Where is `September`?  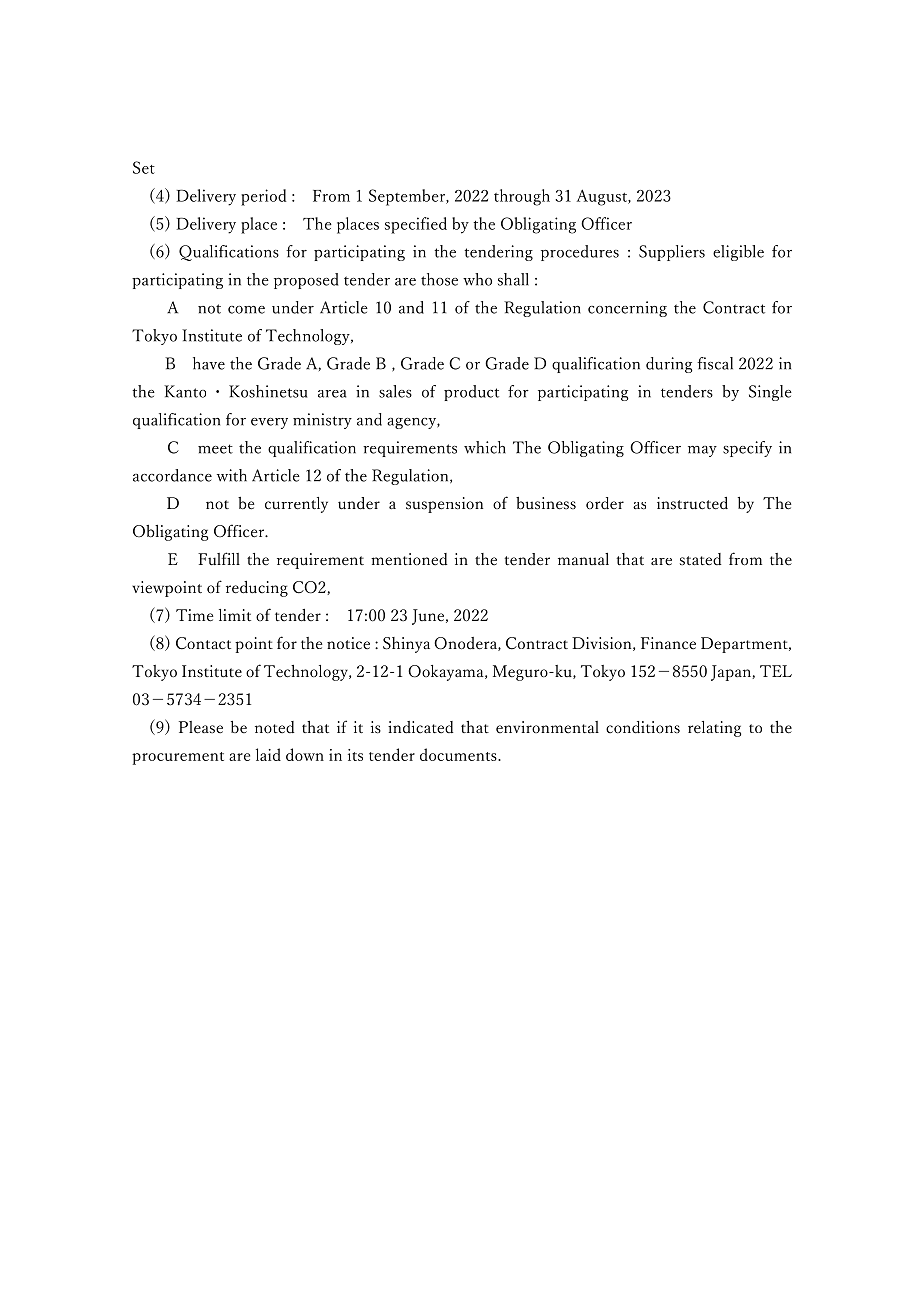
September is located at coordinates (408, 197).
